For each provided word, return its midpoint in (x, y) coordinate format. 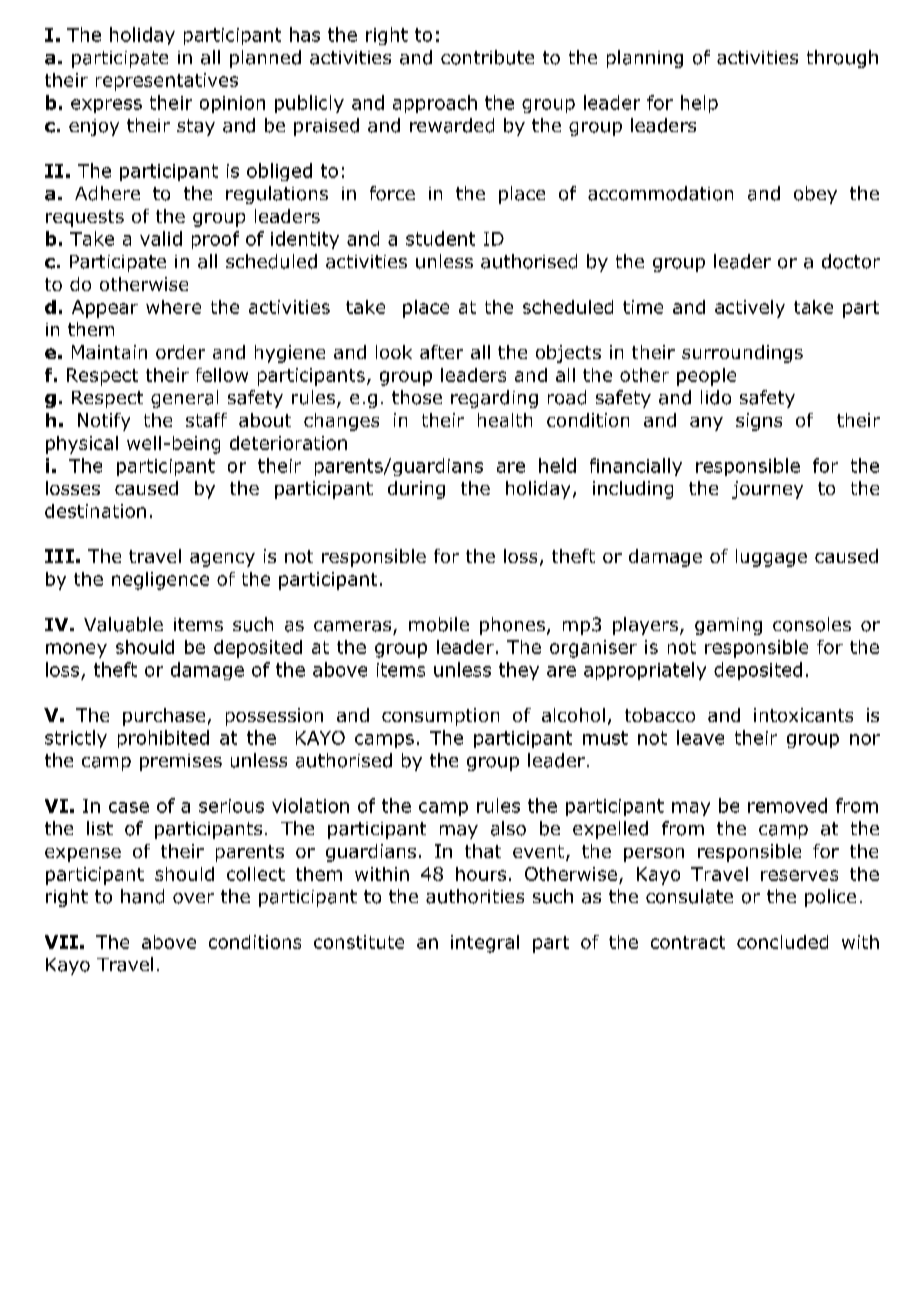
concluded (782, 942)
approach (435, 104)
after (441, 352)
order (180, 352)
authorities (475, 896)
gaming (728, 626)
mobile (439, 624)
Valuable (123, 624)
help (699, 104)
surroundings (742, 354)
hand (142, 896)
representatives (167, 82)
